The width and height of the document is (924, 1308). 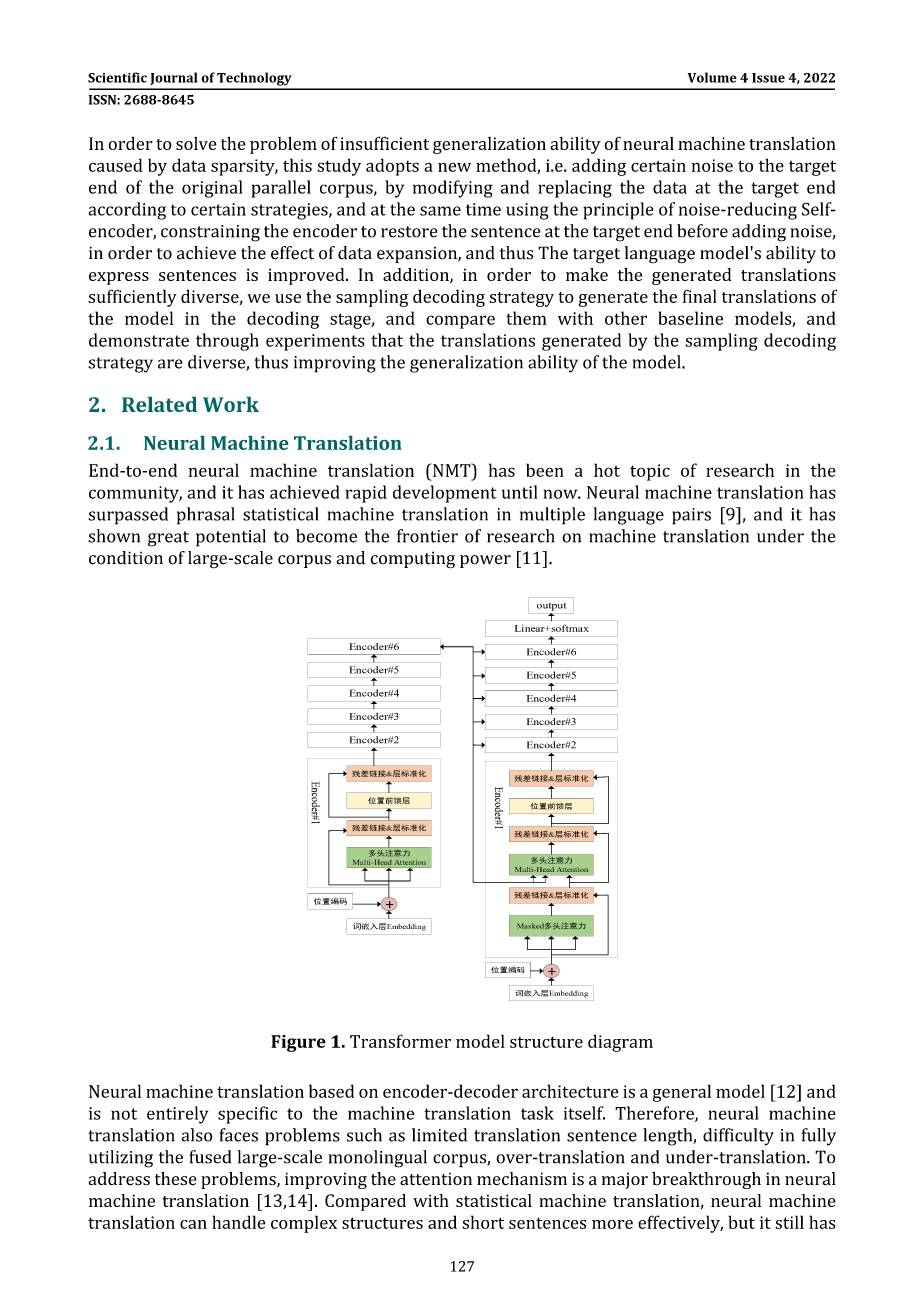 I want to click on but, so click(x=741, y=1222).
